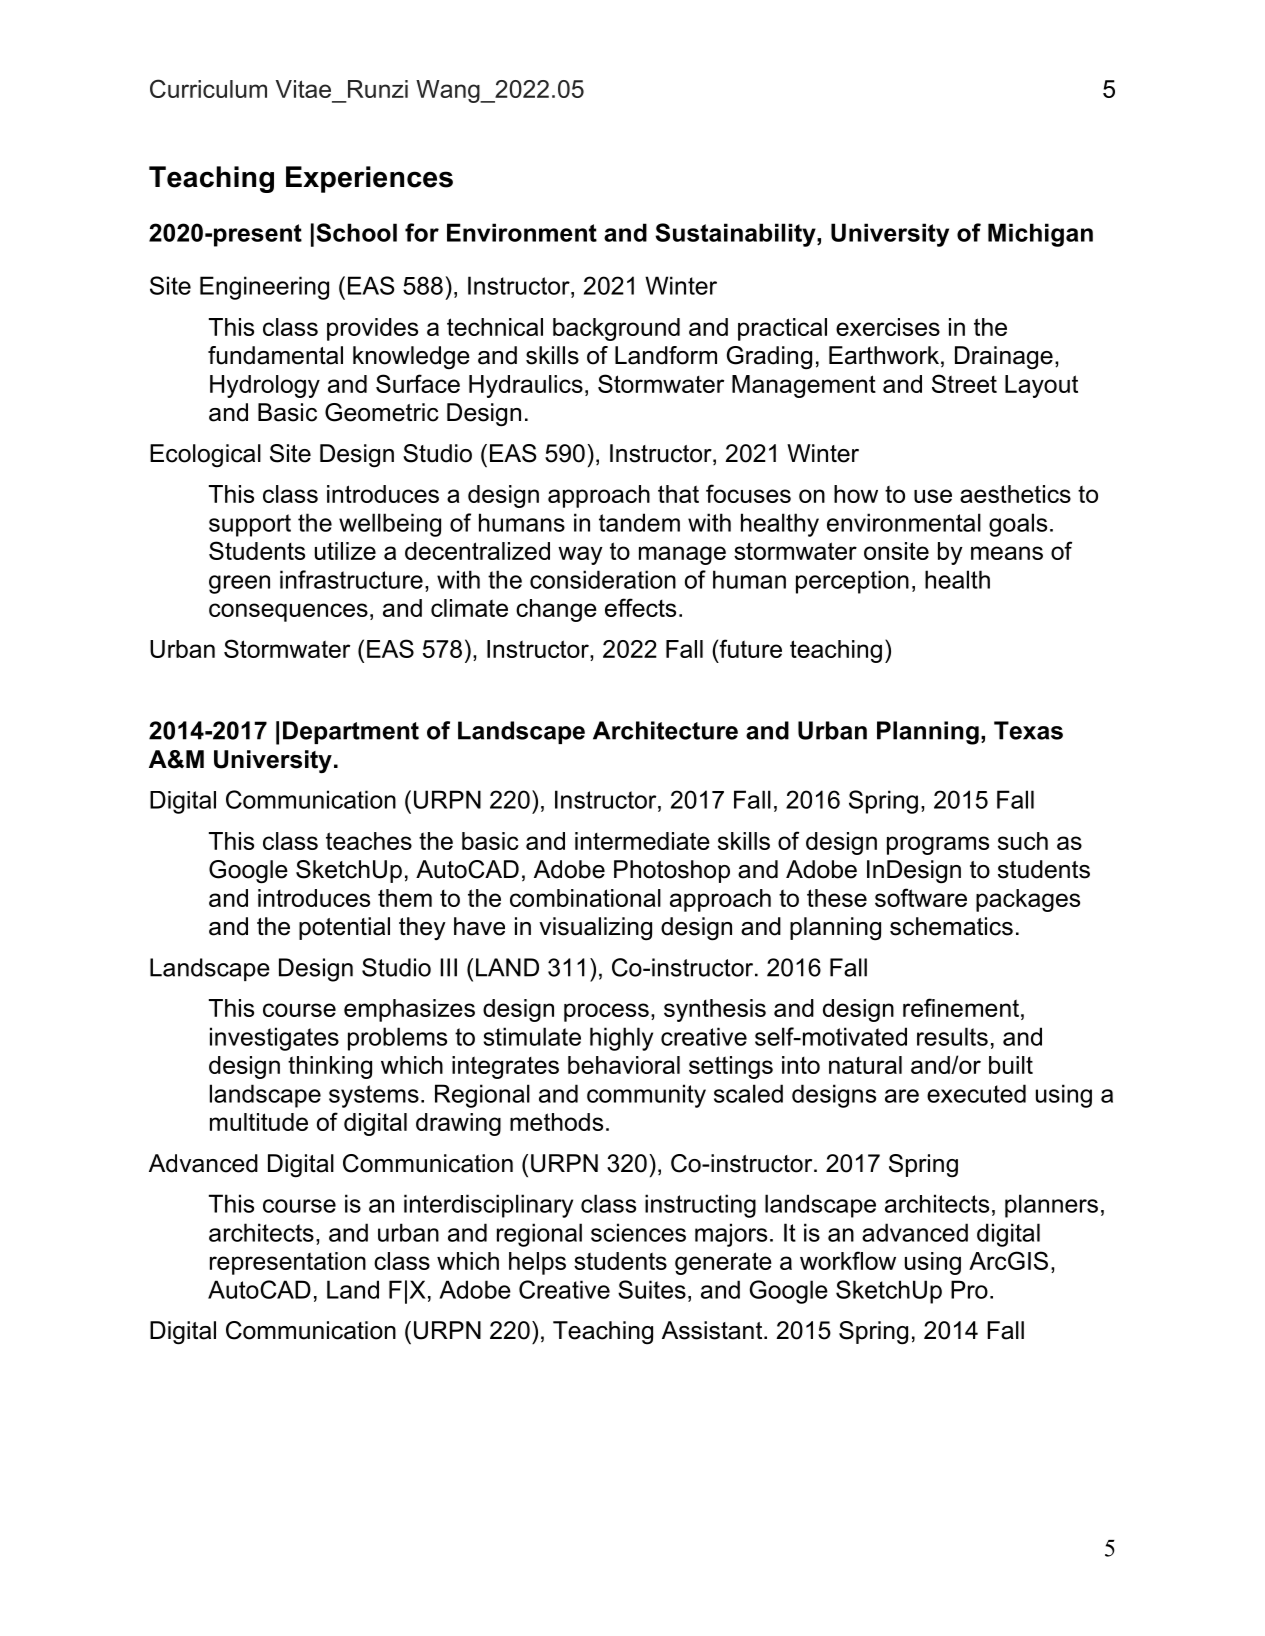 The image size is (1265, 1636). I want to click on investigates, so click(274, 1039).
